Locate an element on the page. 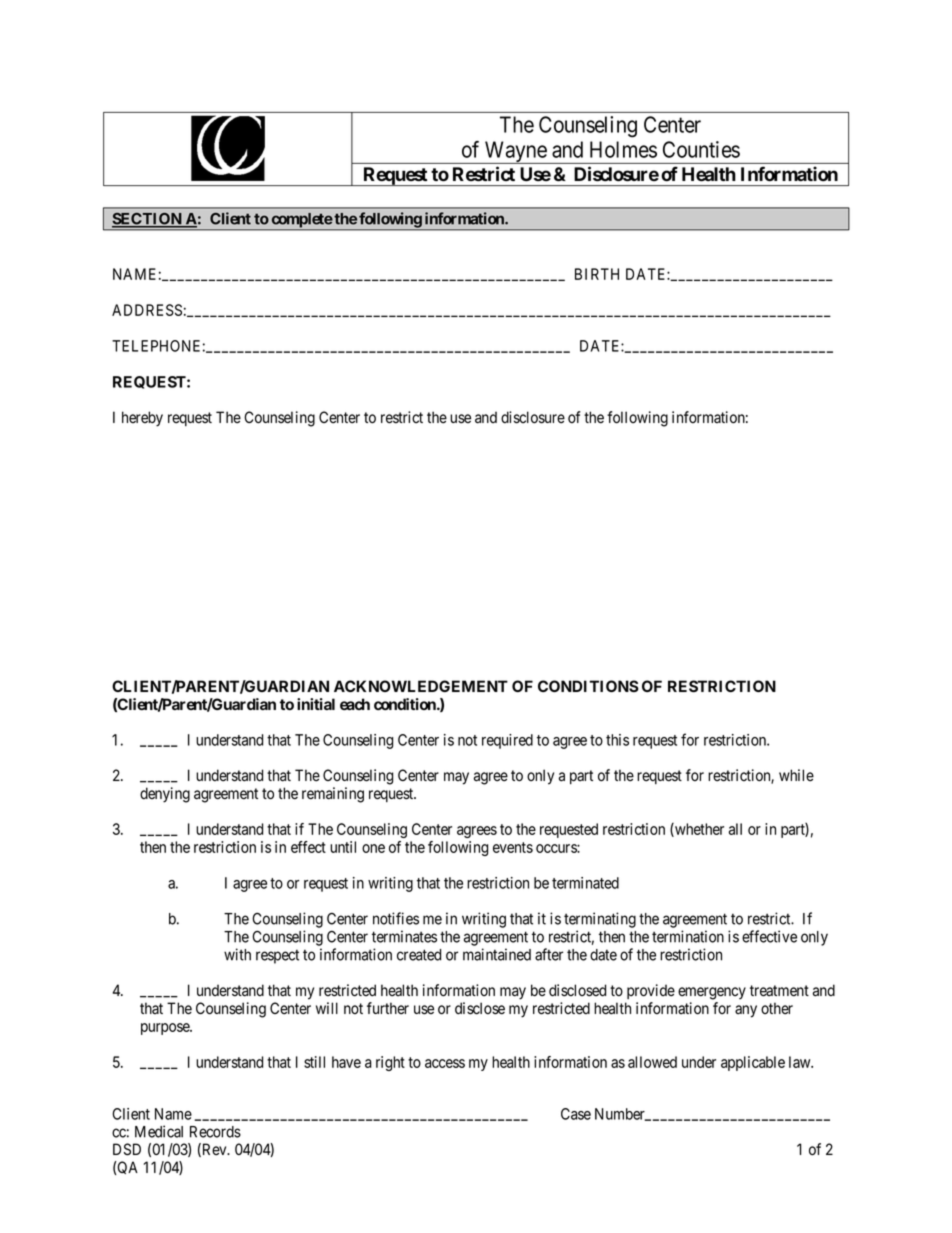 The height and width of the image is (1233, 952). whether is located at coordinates (698, 830).
